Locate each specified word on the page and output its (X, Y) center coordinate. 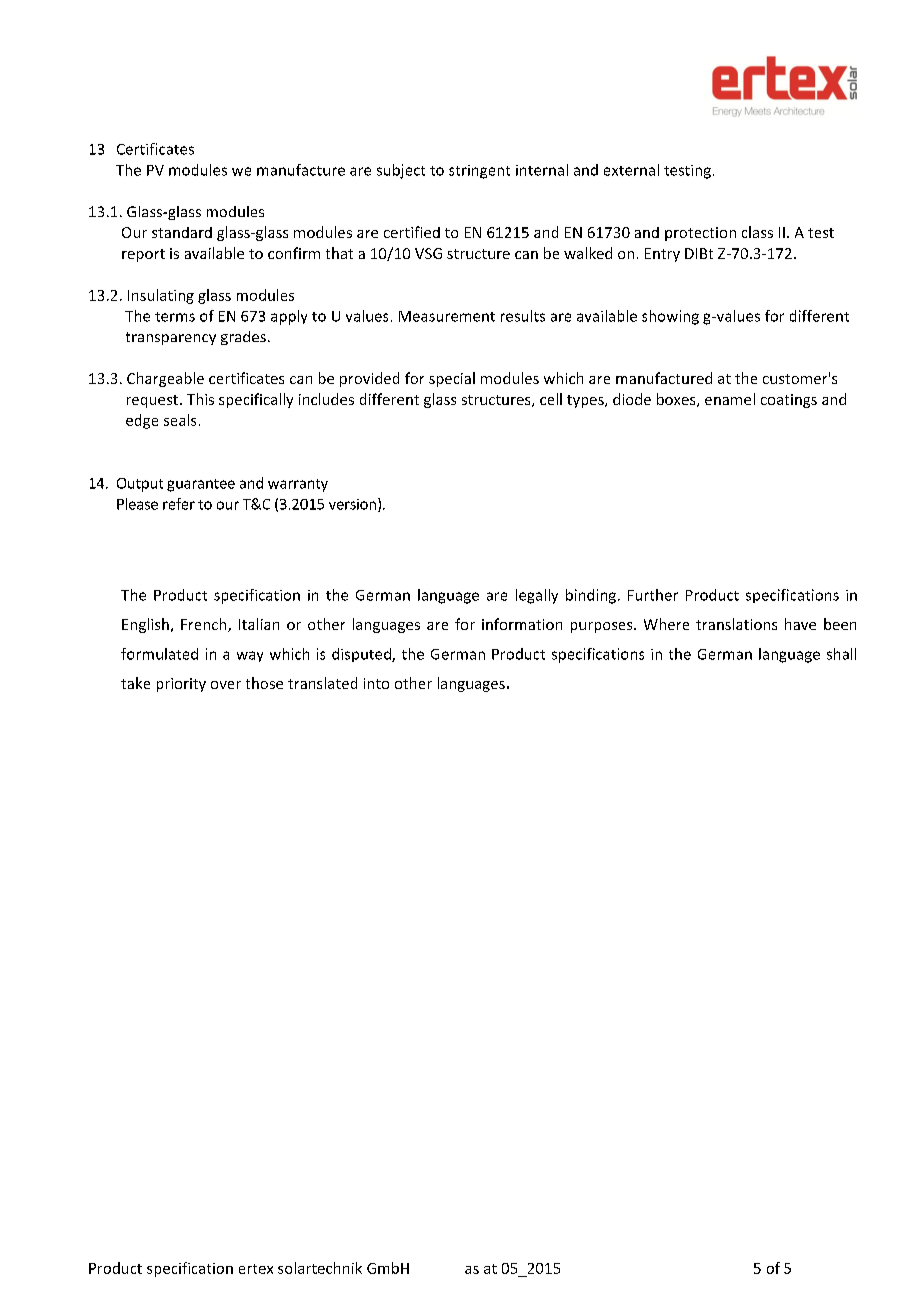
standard (182, 232)
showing (670, 317)
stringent (479, 172)
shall (841, 654)
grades (243, 338)
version (354, 505)
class (757, 232)
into (376, 683)
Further (653, 595)
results (523, 316)
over (226, 685)
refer (179, 504)
